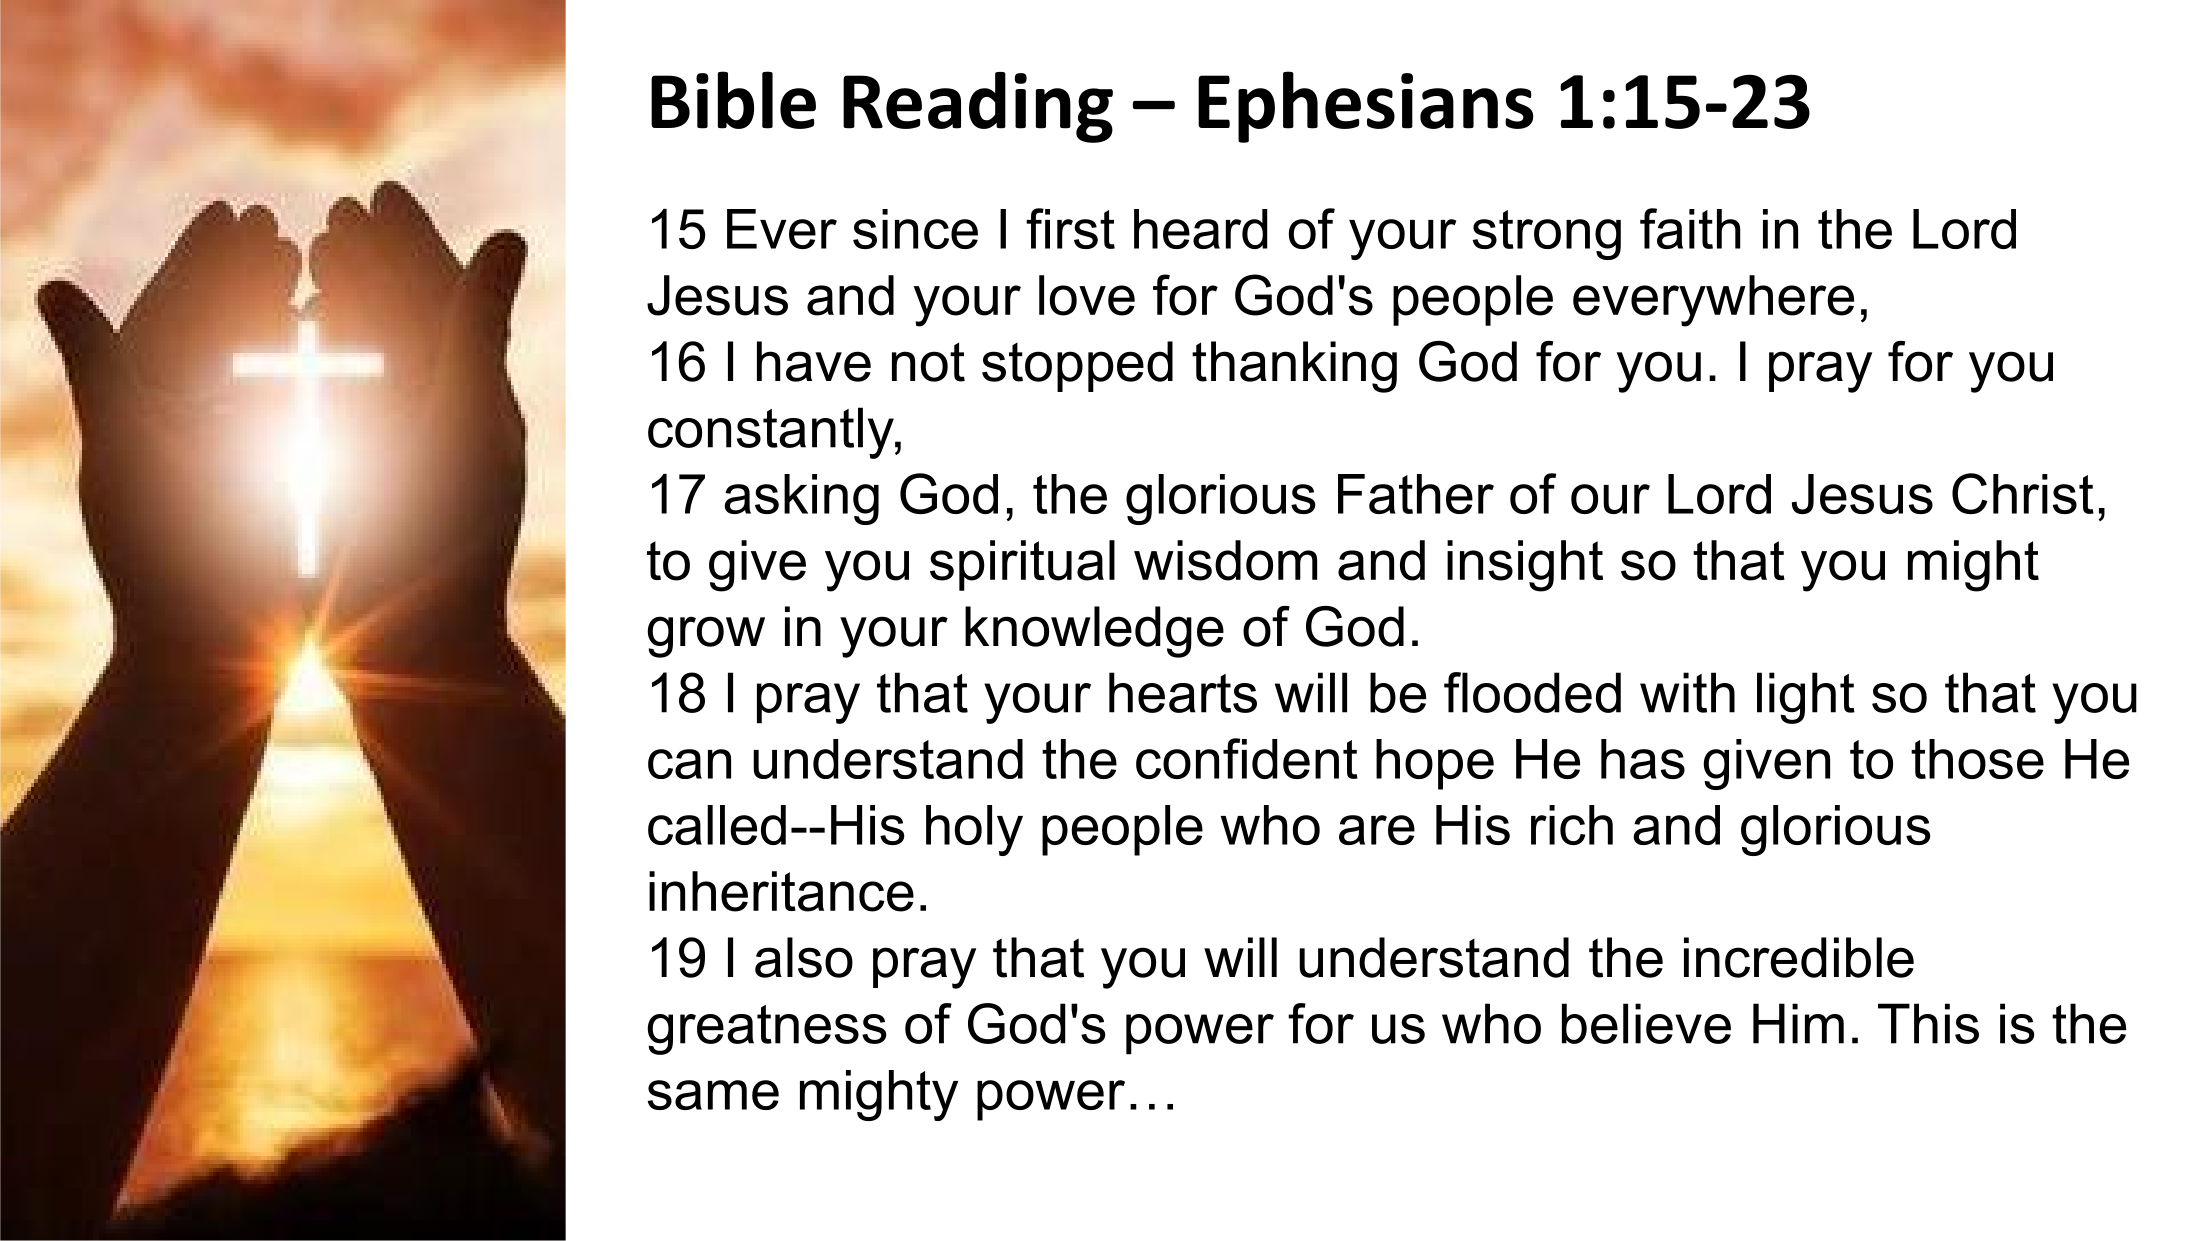 The image size is (2207, 1241). Describe the element at coordinates (1225, 560) in the page. I see `wisdom` at that location.
